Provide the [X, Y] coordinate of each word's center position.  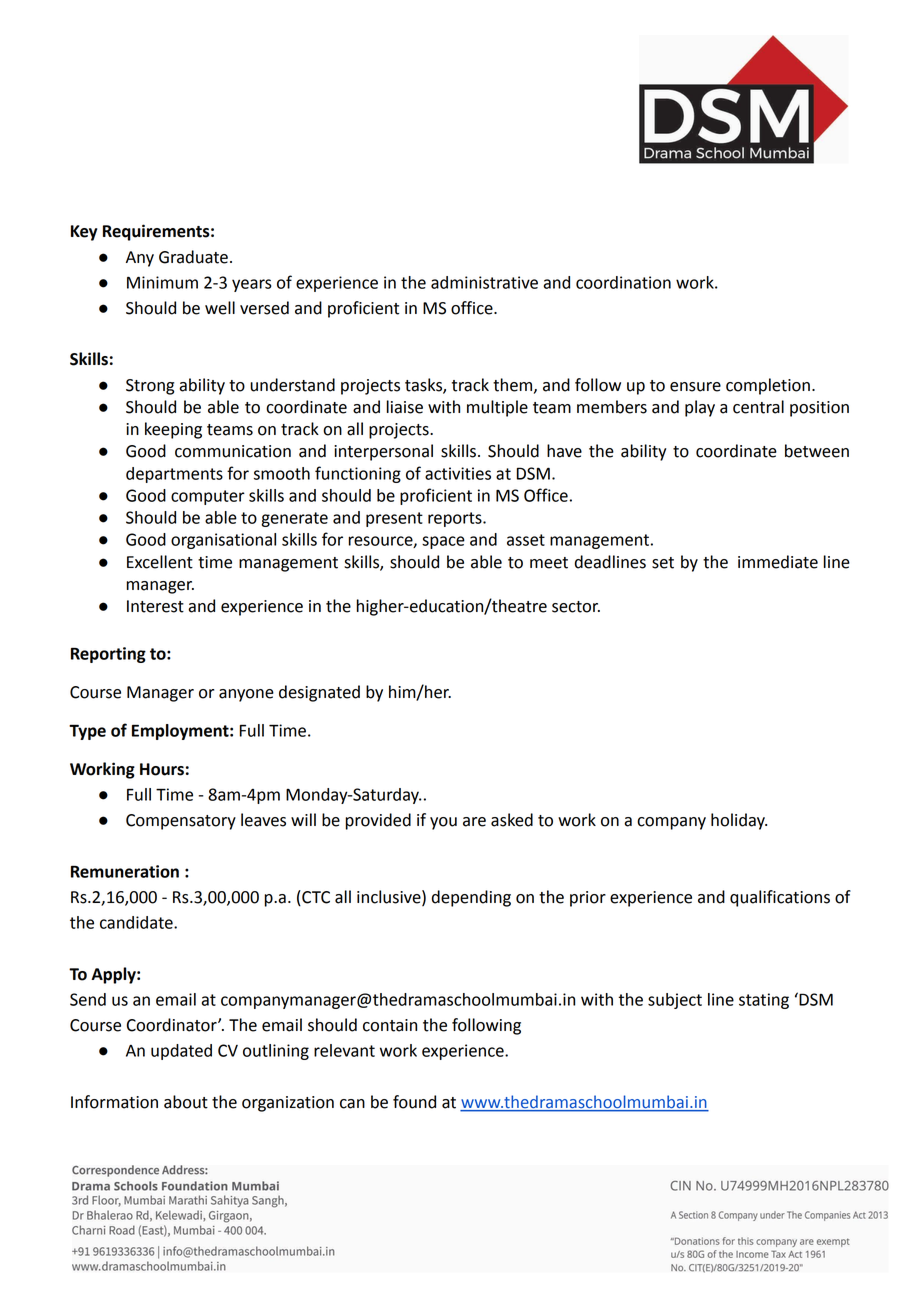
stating [764, 1001]
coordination [623, 282]
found [414, 1102]
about [186, 1102]
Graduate [193, 257]
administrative [484, 282]
